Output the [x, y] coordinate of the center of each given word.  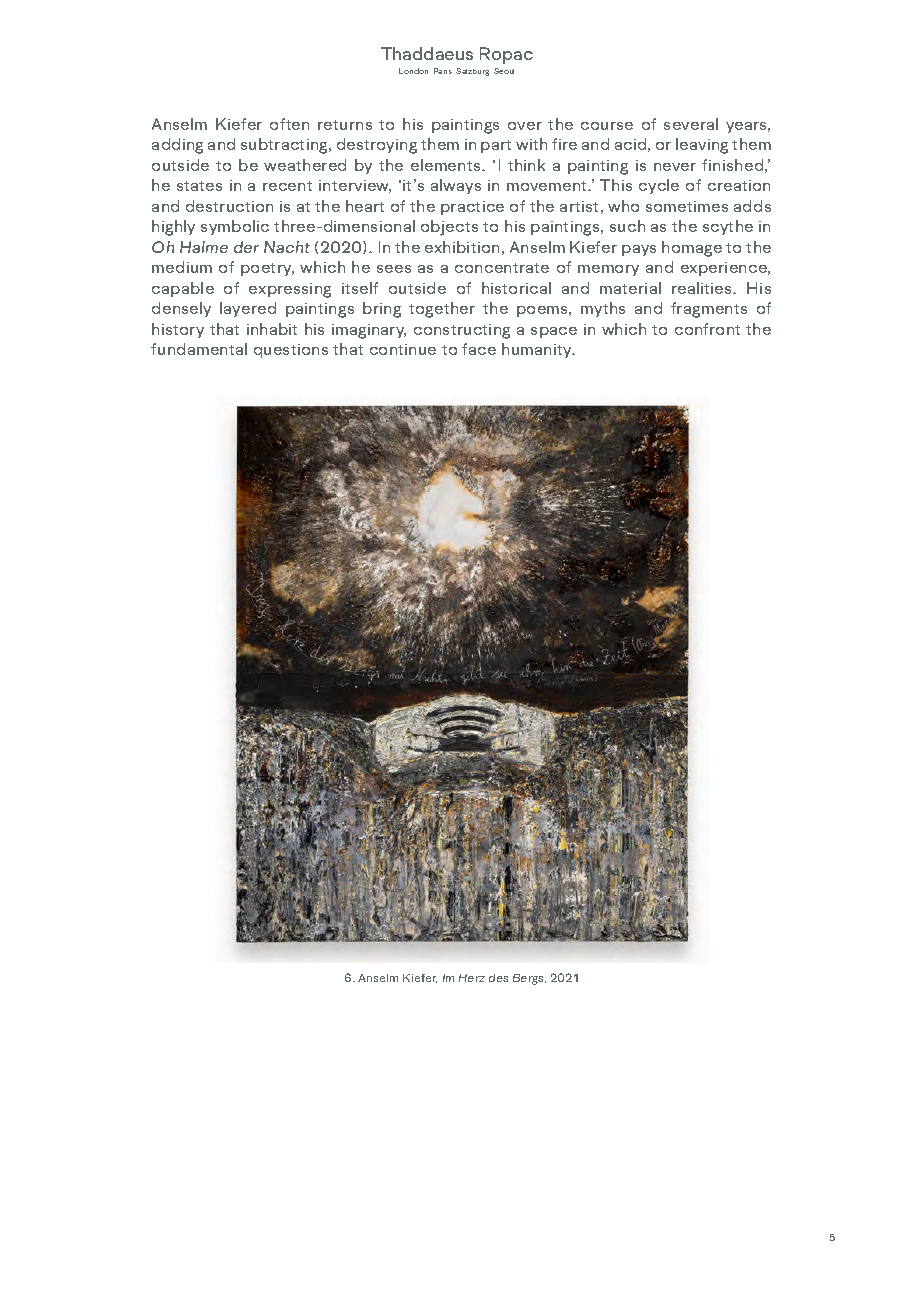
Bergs [529, 979]
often [289, 124]
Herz [472, 978]
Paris [443, 71]
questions [291, 351]
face [479, 349]
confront [707, 329]
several [691, 124]
